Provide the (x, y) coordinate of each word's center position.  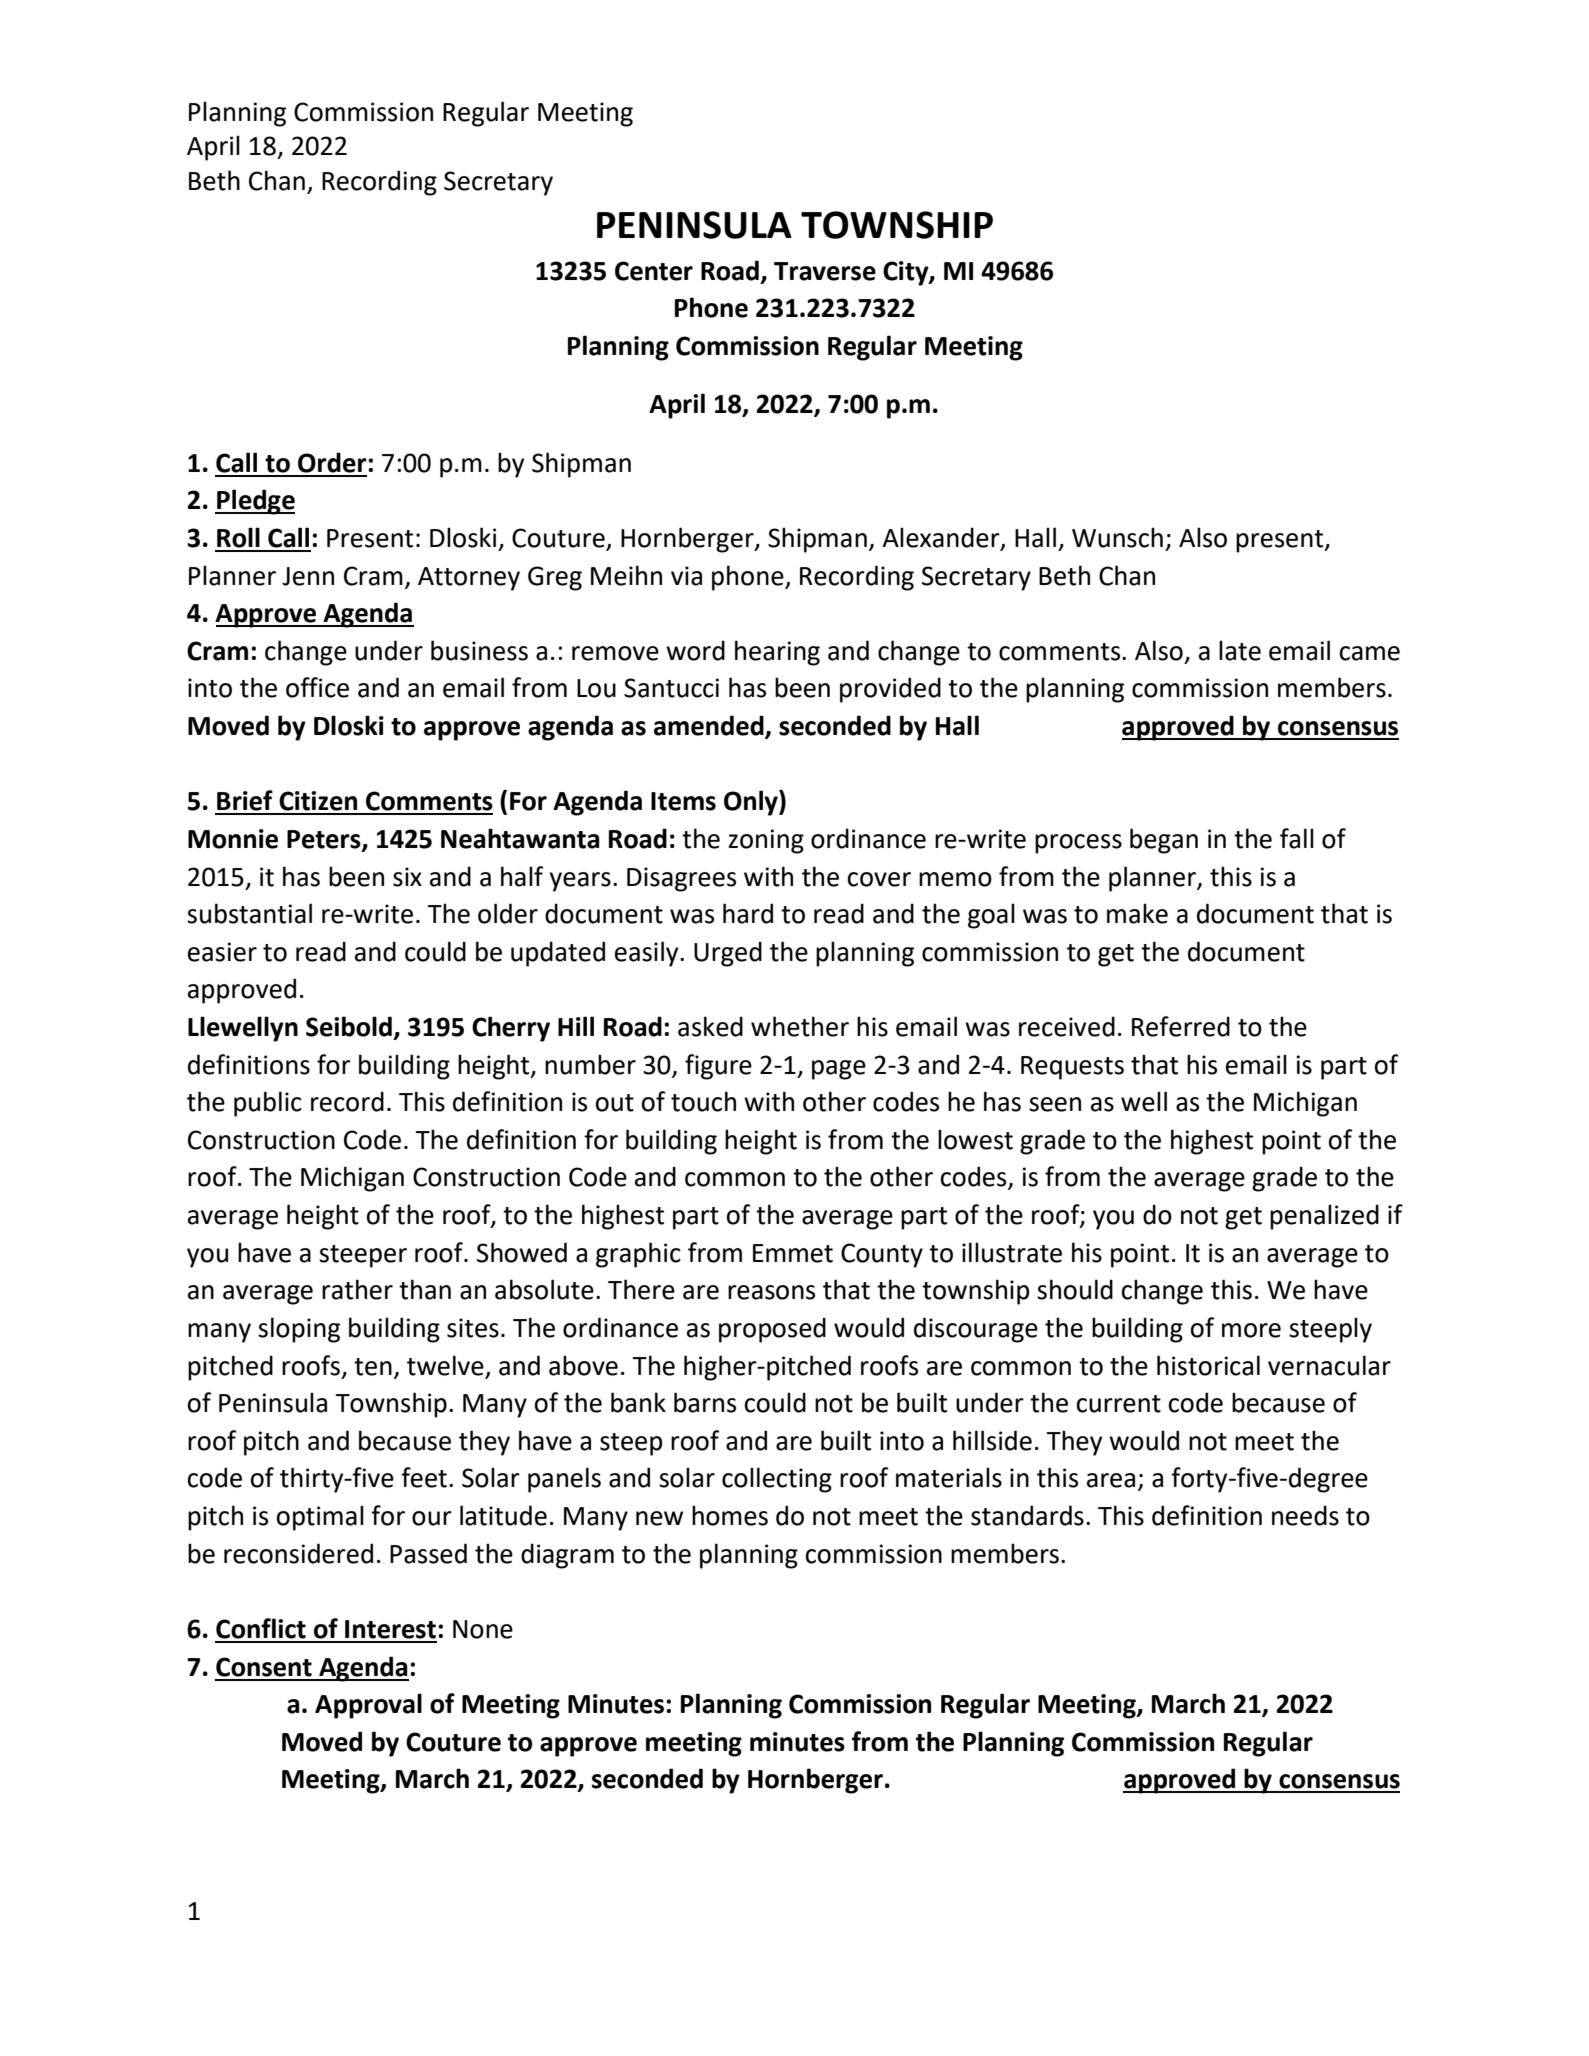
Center (654, 271)
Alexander (942, 538)
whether (800, 1026)
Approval (368, 1706)
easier (222, 952)
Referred (1181, 1026)
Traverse (825, 271)
